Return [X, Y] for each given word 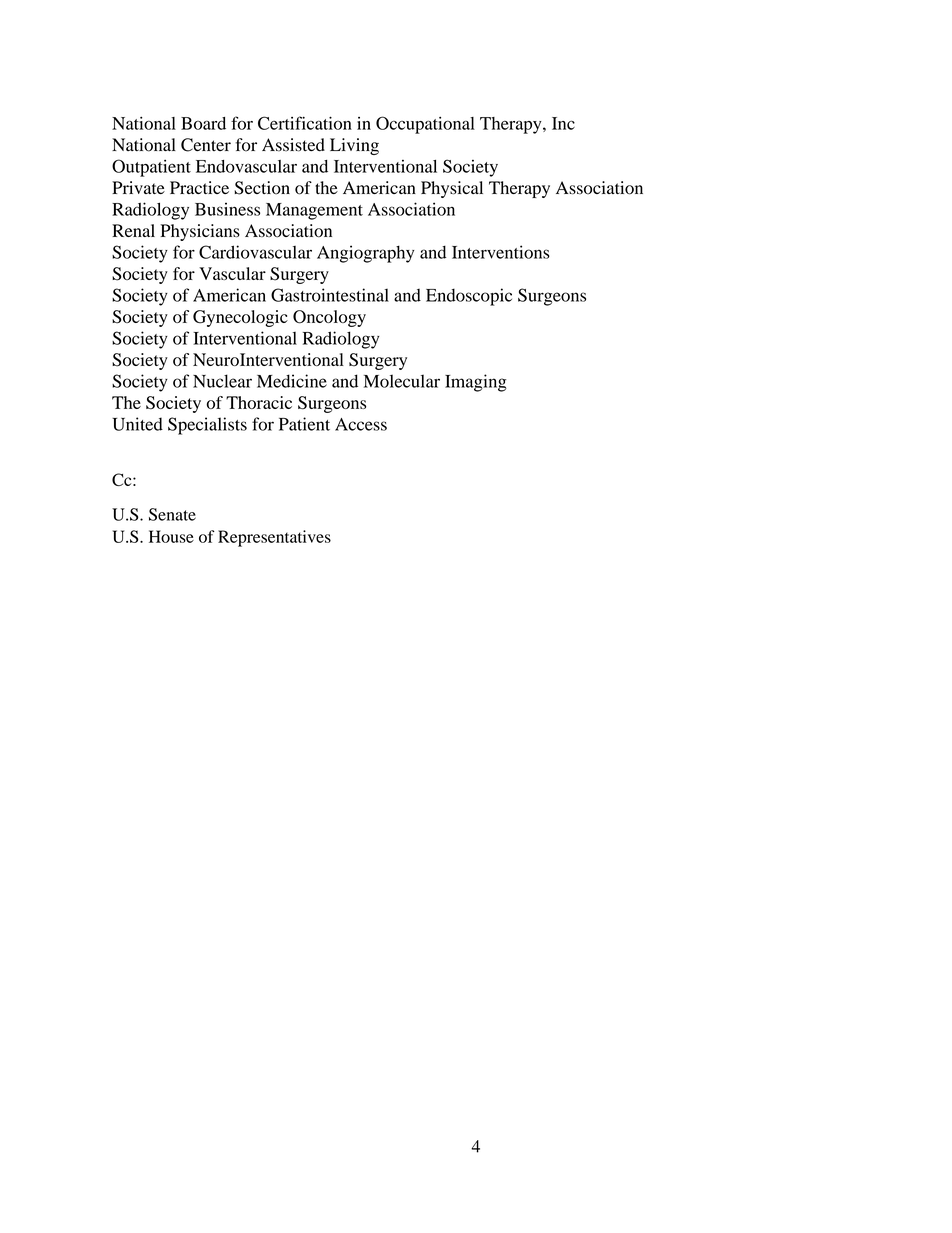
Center [206, 145]
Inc [563, 123]
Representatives [274, 538]
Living [354, 146]
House [171, 536]
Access [361, 424]
